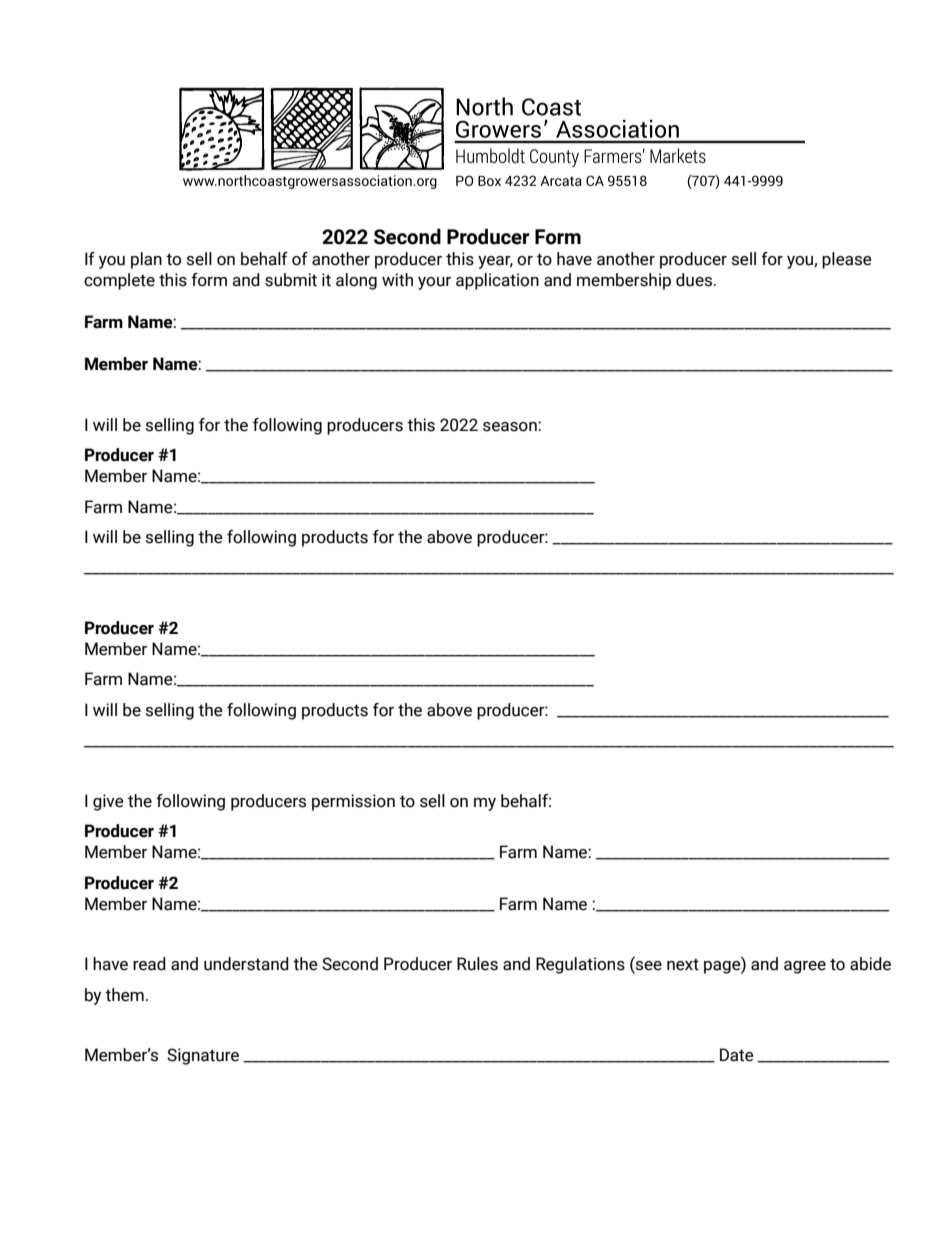 The height and width of the screenshot is (1233, 952). I want to click on Signature, so click(203, 1056).
